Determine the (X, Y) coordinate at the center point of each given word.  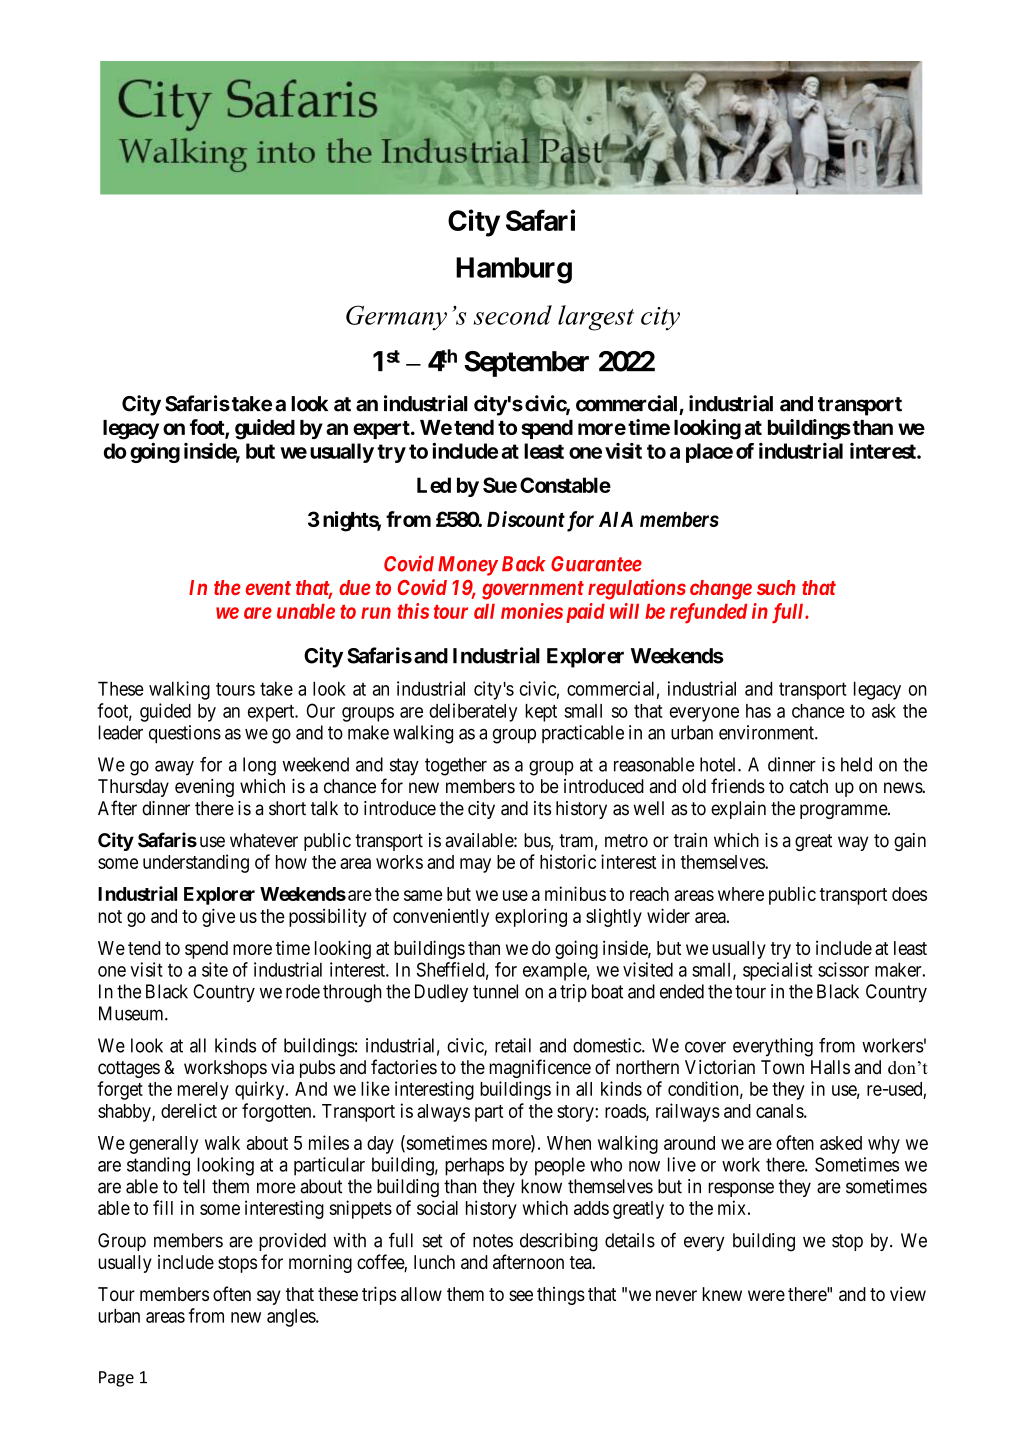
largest (596, 318)
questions (185, 734)
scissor (843, 969)
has (758, 711)
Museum (132, 1013)
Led (434, 485)
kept (541, 713)
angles (292, 1318)
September (526, 364)
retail (513, 1045)
